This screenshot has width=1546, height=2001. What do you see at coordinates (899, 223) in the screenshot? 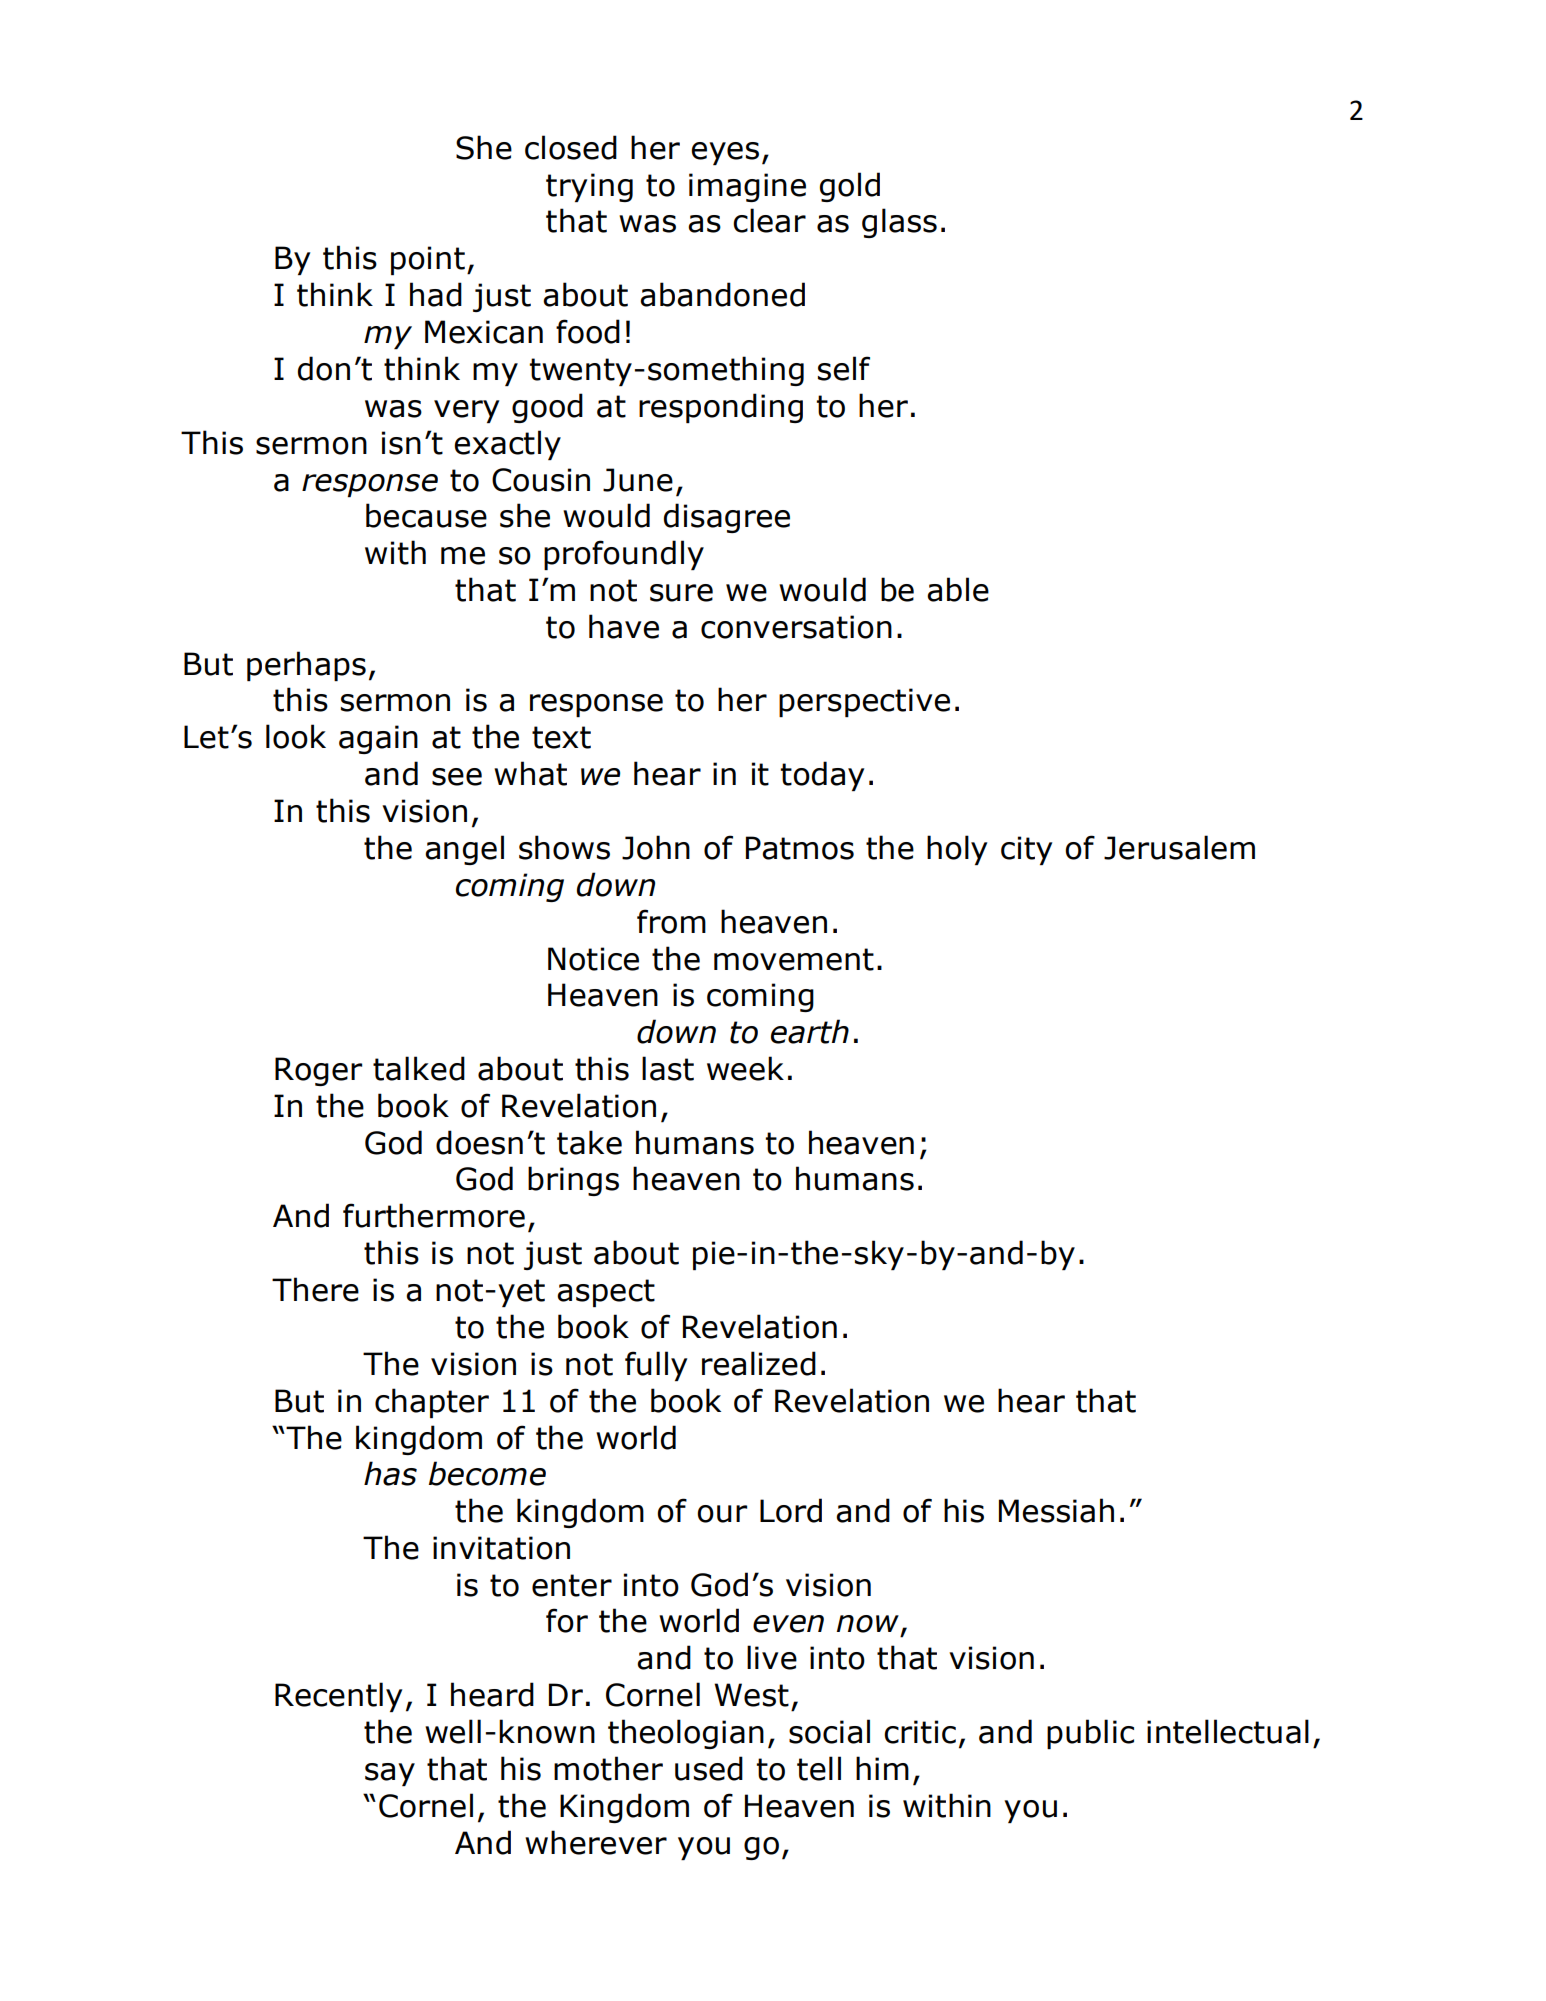
I see `glass` at bounding box center [899, 223].
